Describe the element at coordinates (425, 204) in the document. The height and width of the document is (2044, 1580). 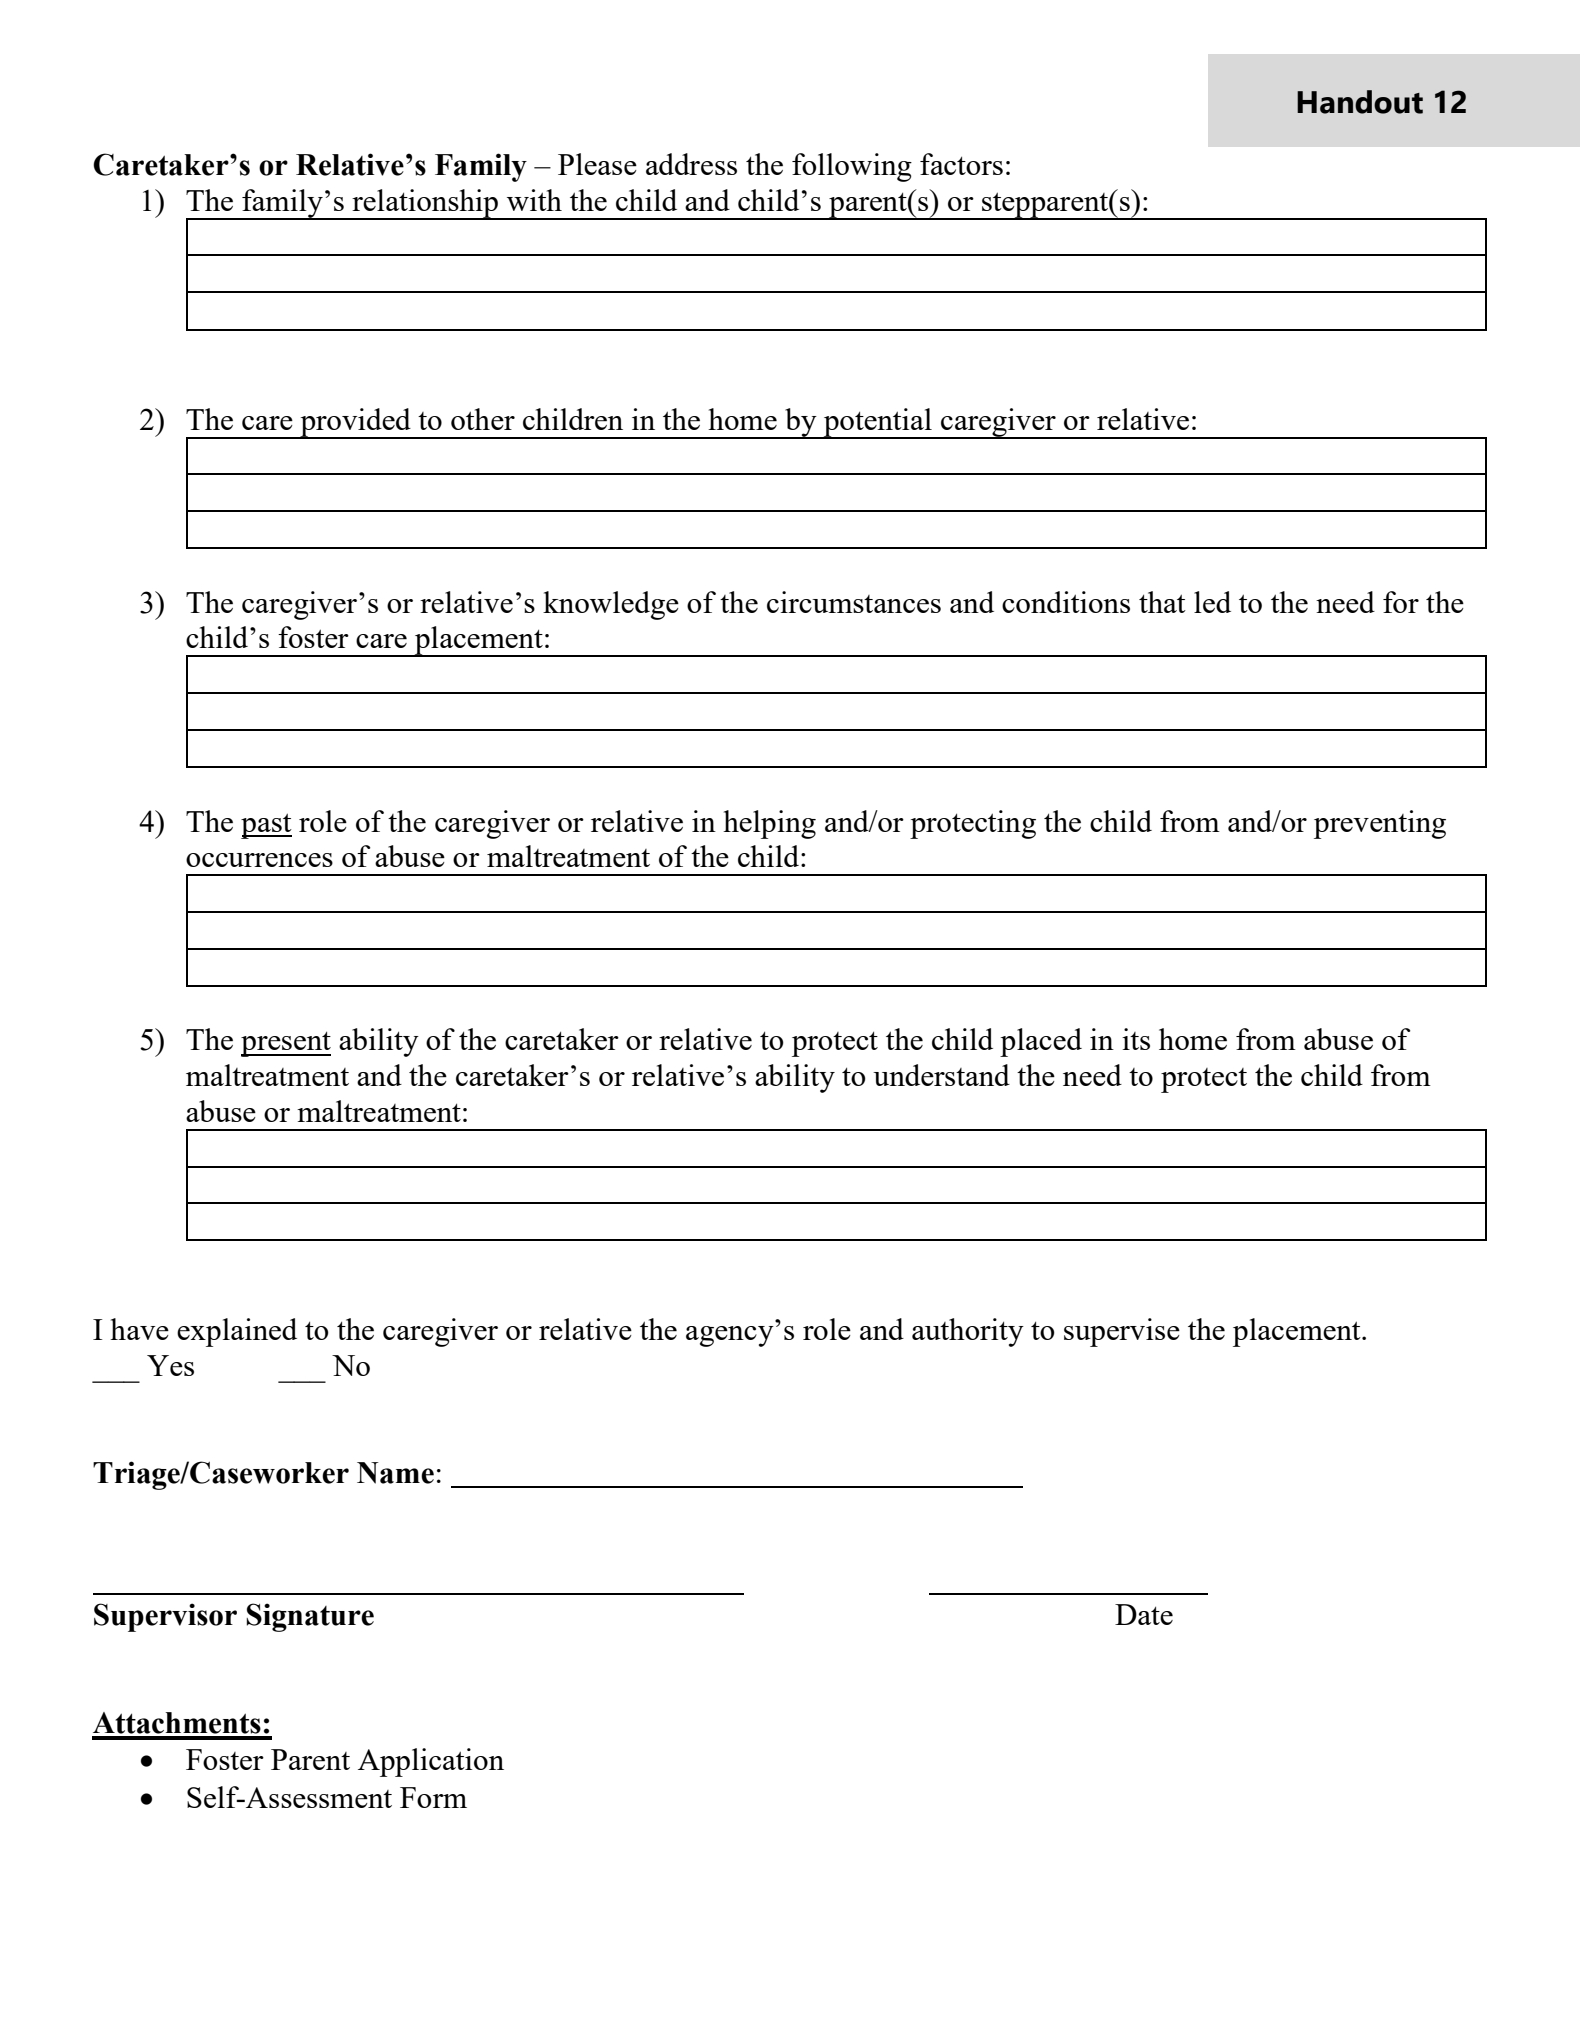
I see `relationship` at that location.
